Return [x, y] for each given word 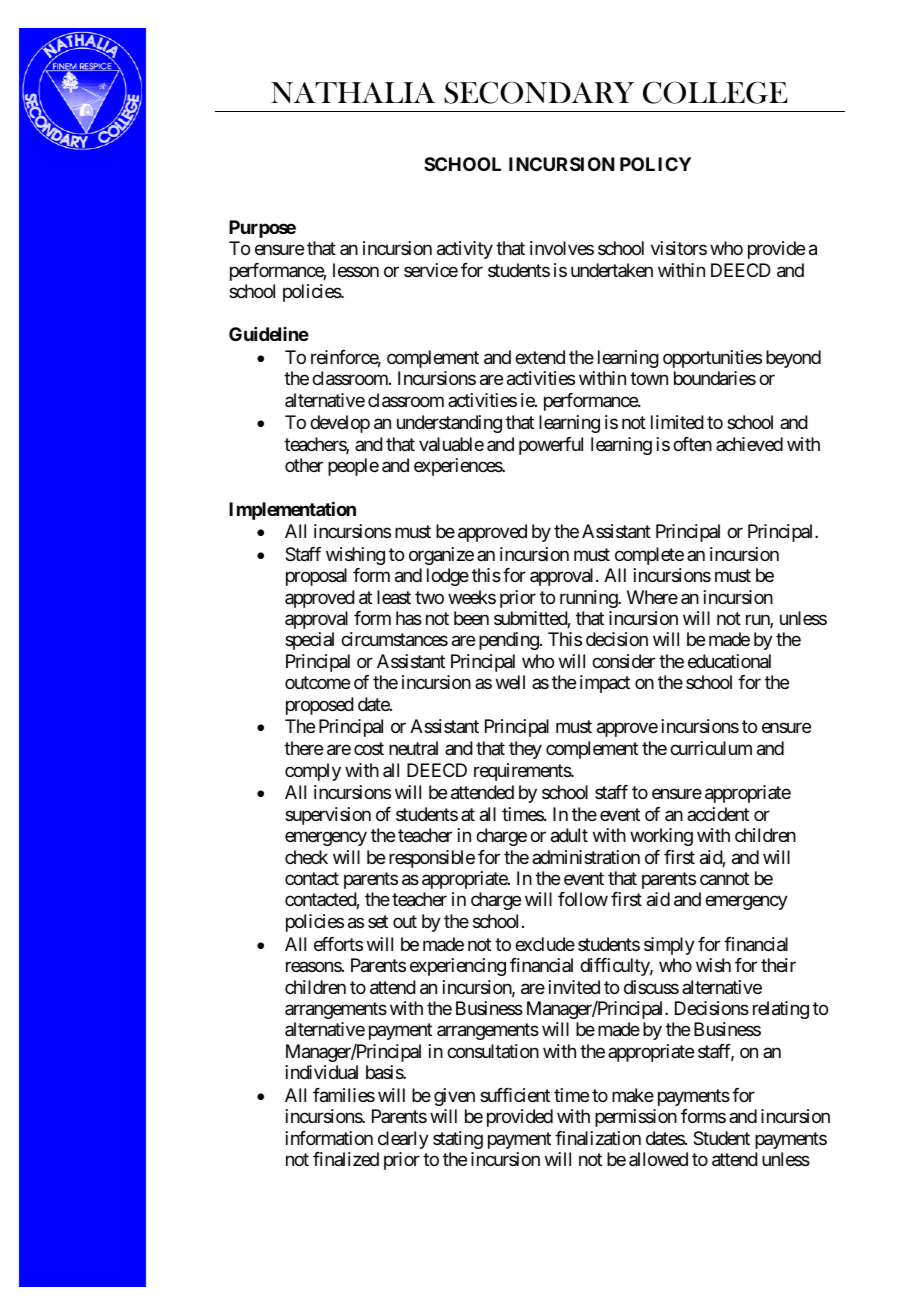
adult [569, 835]
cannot [724, 878]
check [306, 857]
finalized [346, 1159]
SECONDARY [539, 92]
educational [729, 661]
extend [540, 357]
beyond [793, 359]
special [309, 641]
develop [340, 424]
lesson [356, 270]
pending [509, 641]
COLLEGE [715, 92]
